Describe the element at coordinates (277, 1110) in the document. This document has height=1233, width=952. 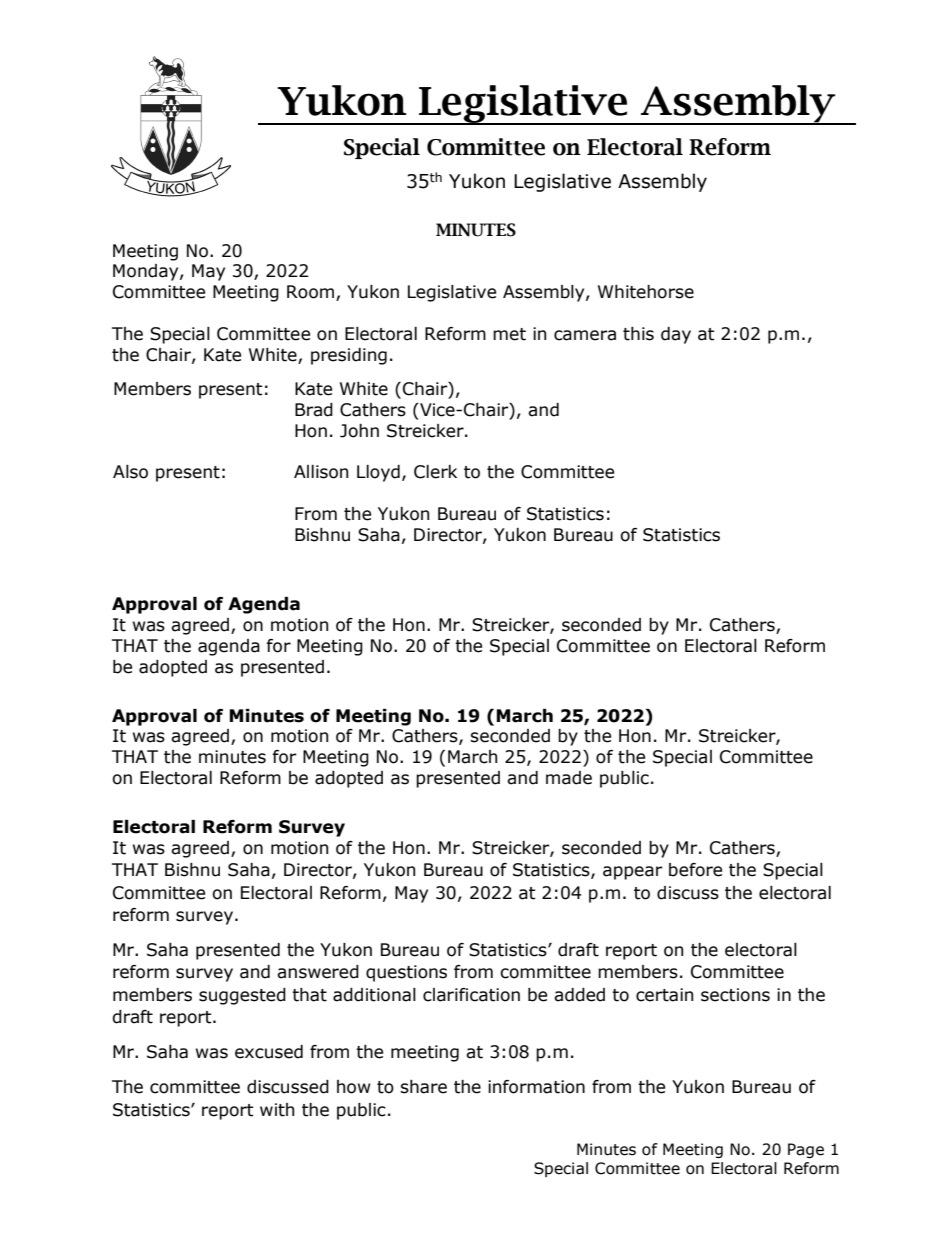
I see `with` at that location.
